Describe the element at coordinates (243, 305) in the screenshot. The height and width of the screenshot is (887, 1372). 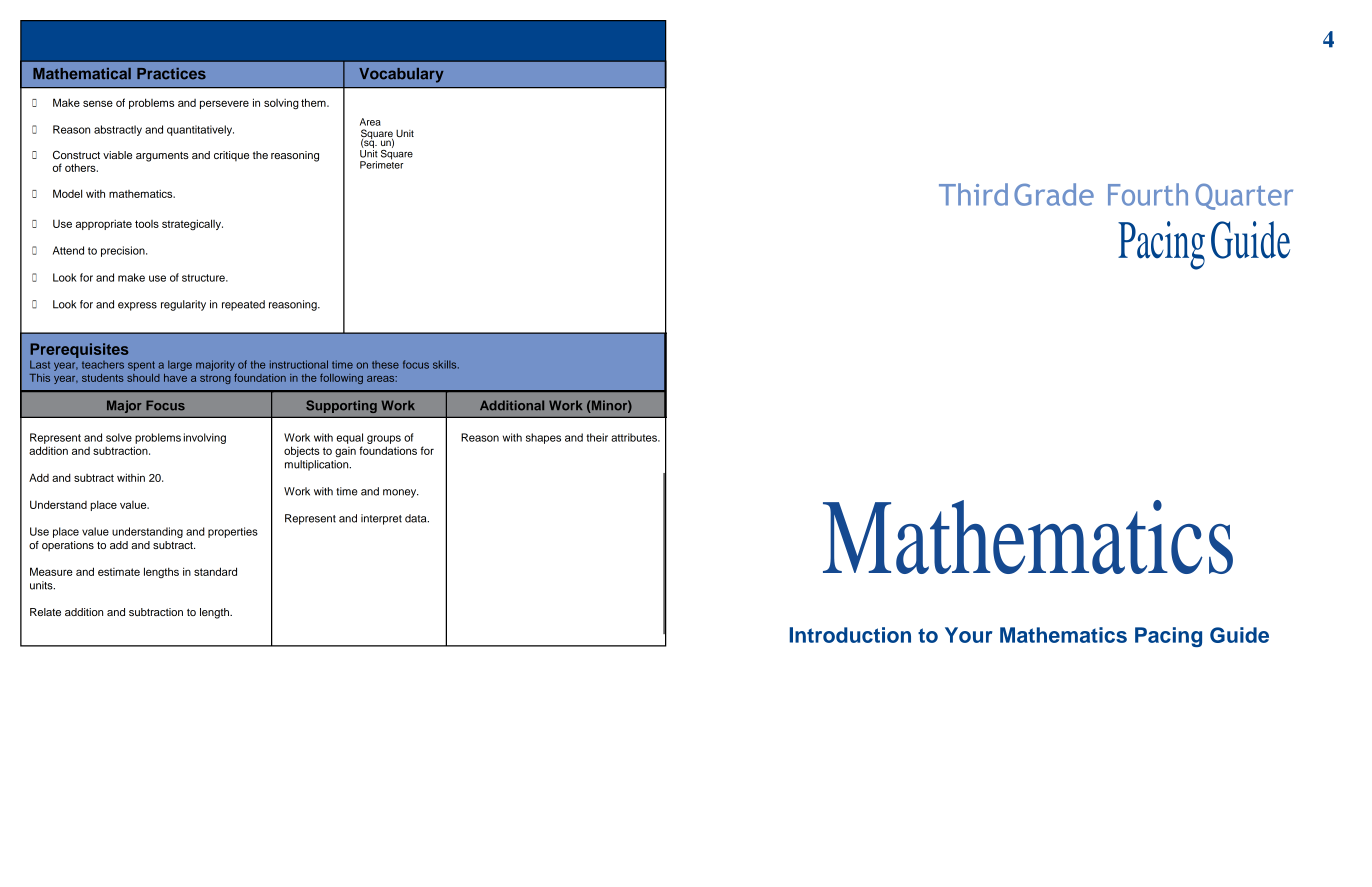
I see `repeated` at that location.
